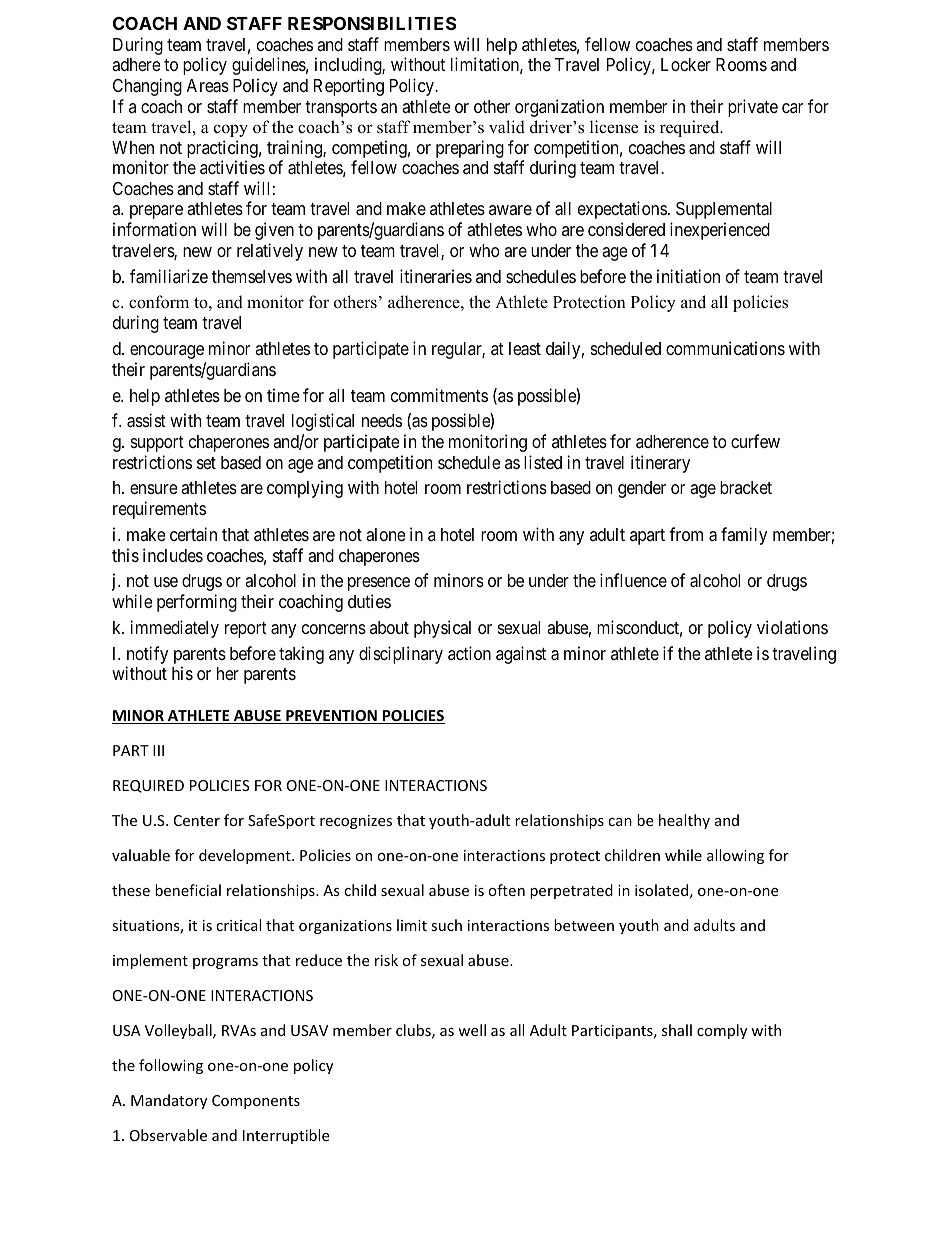 The width and height of the image is (952, 1233). What do you see at coordinates (660, 464) in the image?
I see `itinerary` at bounding box center [660, 464].
